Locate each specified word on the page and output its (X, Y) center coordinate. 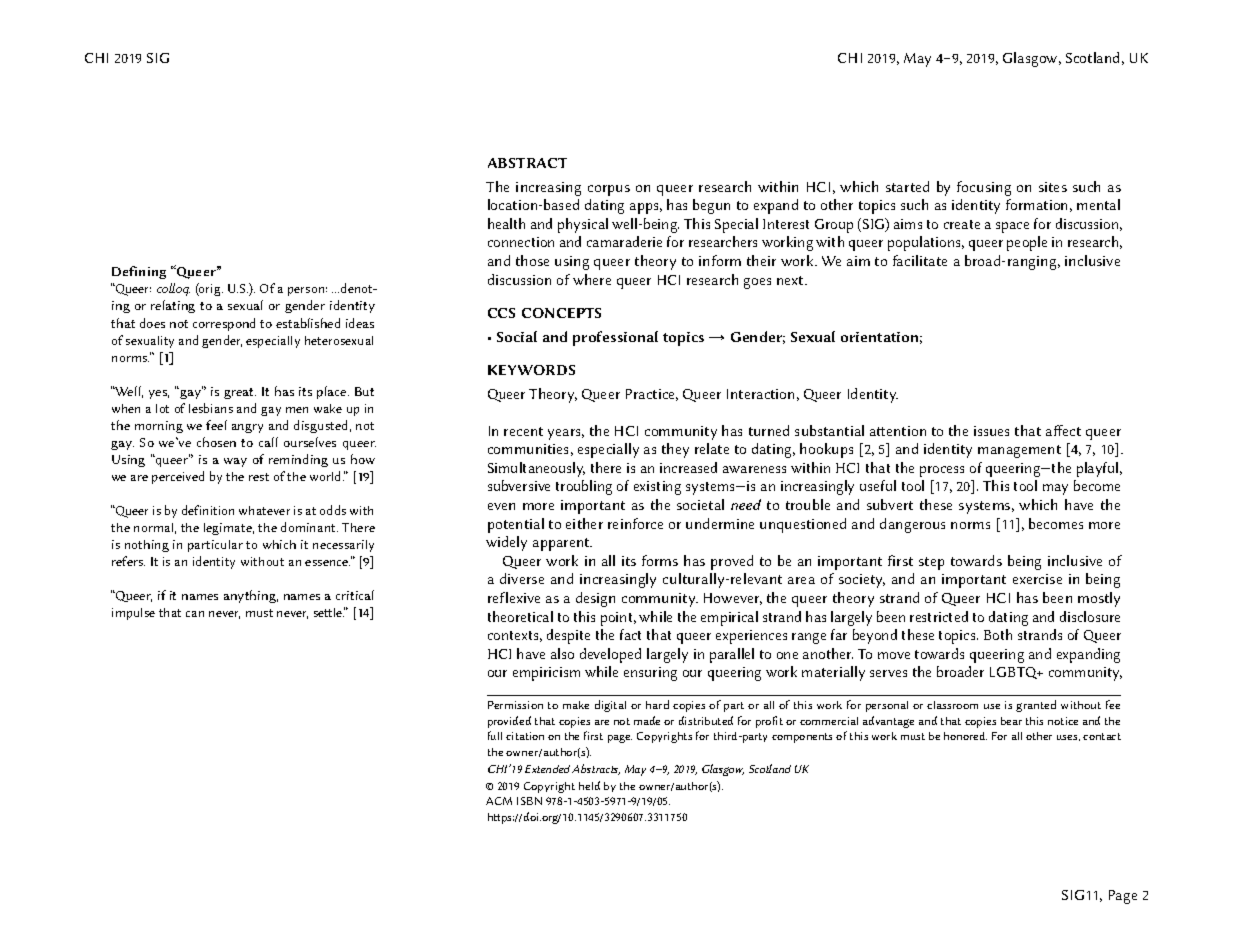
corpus (609, 190)
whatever (264, 510)
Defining (139, 272)
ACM (499, 801)
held (589, 785)
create (962, 224)
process (942, 471)
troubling (584, 487)
